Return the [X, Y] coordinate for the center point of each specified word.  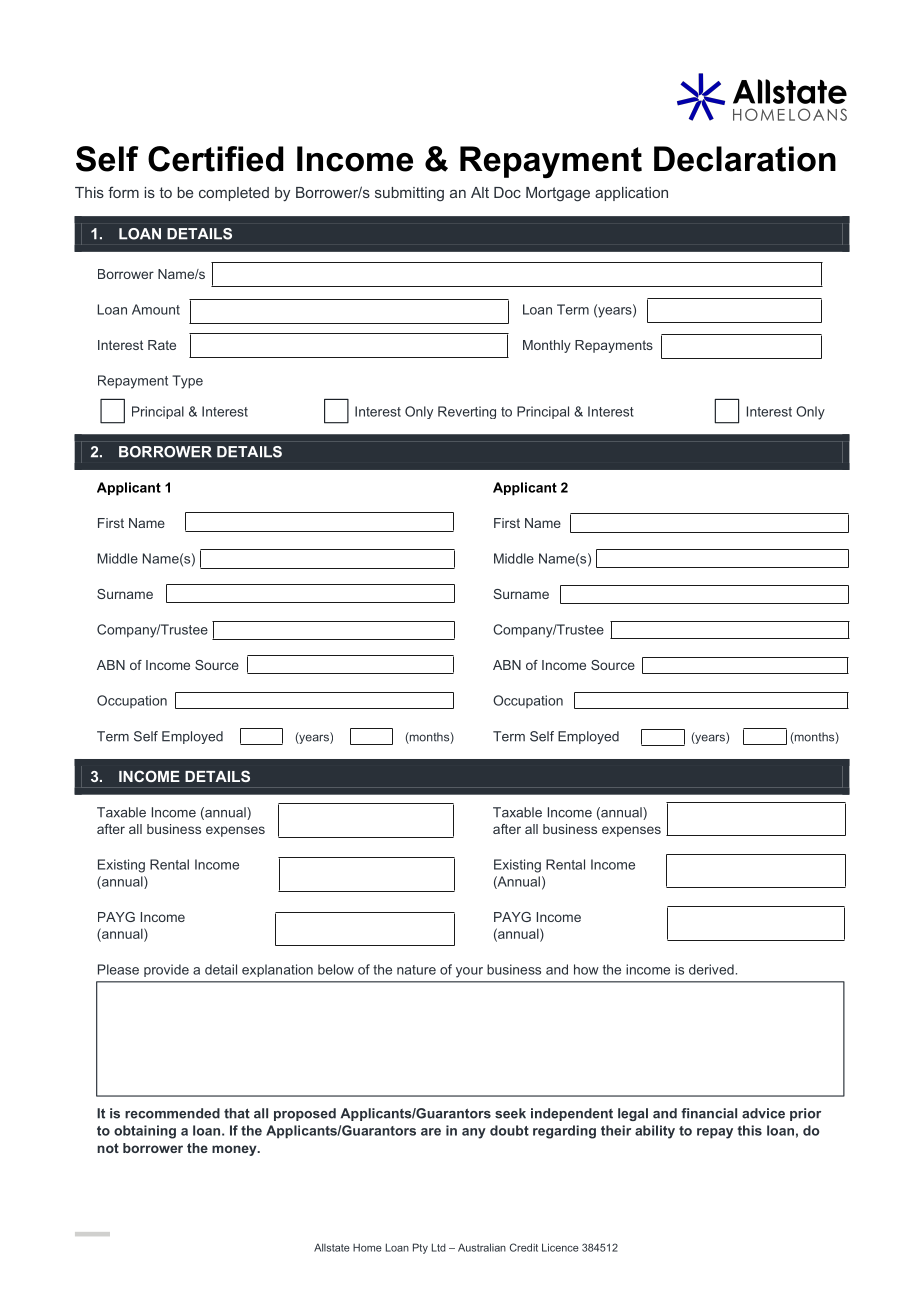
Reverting [467, 412]
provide [166, 970]
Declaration [745, 159]
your [469, 972]
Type [187, 382]
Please [118, 969]
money [235, 1150]
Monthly [547, 346]
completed [234, 194]
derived [711, 969]
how [586, 969]
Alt [480, 192]
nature [416, 970]
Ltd [439, 1247]
